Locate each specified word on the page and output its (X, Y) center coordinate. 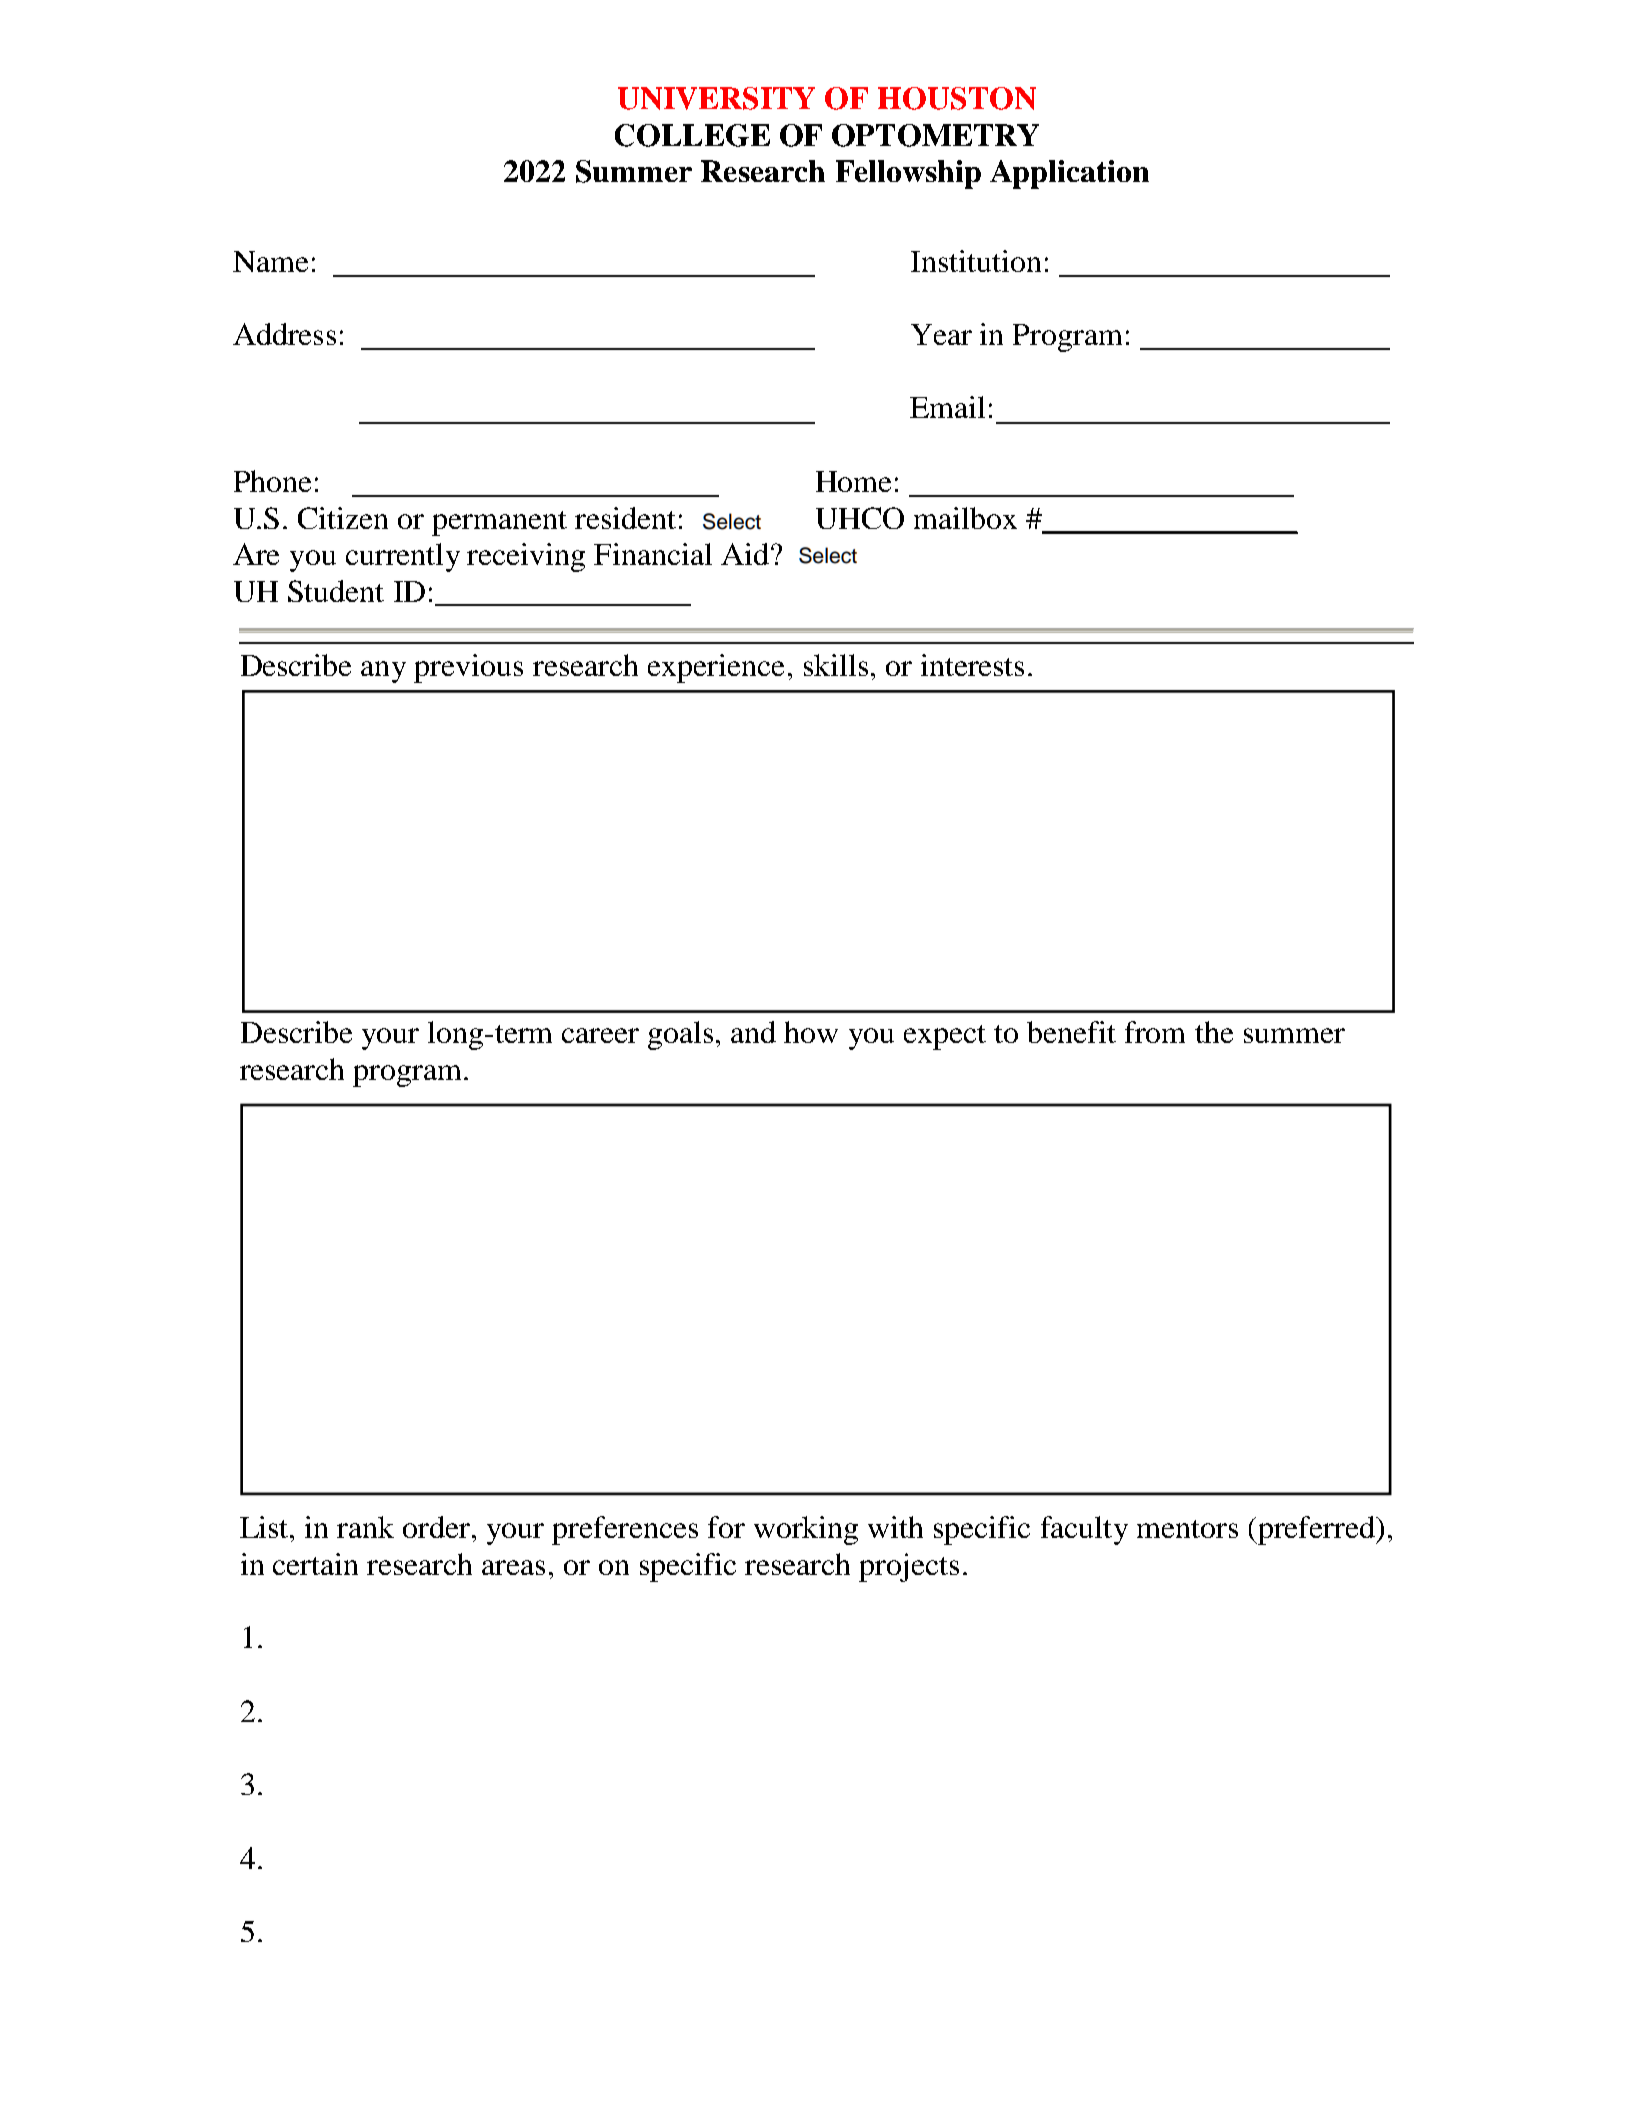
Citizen (343, 518)
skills (836, 665)
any (383, 672)
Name (270, 261)
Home (853, 481)
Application (1069, 174)
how (811, 1032)
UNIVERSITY (716, 98)
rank (365, 1527)
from (1155, 1032)
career (600, 1035)
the (1214, 1032)
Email (947, 407)
